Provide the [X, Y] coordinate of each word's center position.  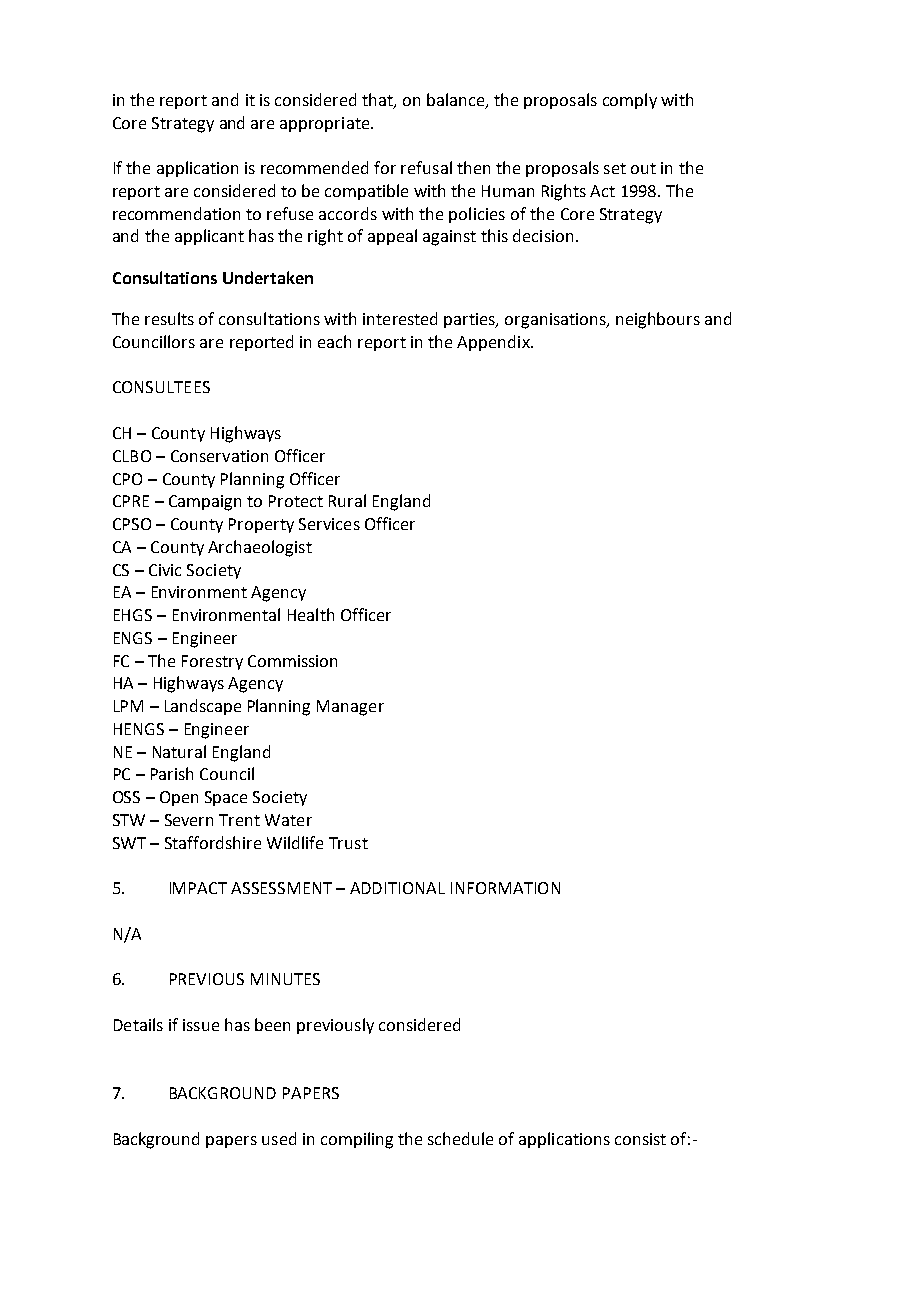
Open [179, 798]
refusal [426, 167]
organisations [556, 321]
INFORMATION [505, 888]
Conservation [219, 456]
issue [201, 1025]
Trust [348, 843]
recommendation [176, 213]
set [615, 168]
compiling [357, 1140]
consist [640, 1139]
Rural [347, 500]
